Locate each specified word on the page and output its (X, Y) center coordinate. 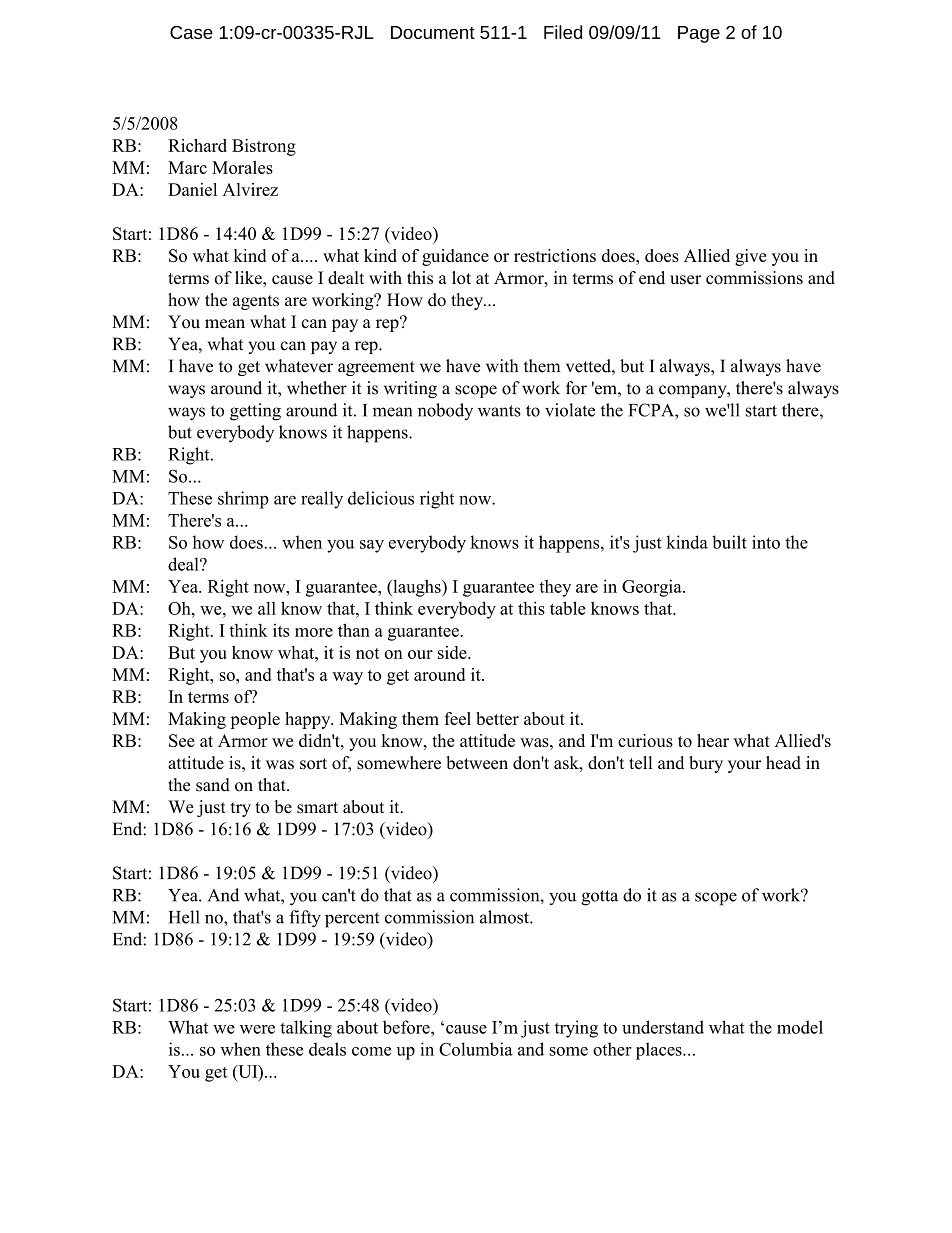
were (257, 1029)
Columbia (476, 1049)
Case (191, 32)
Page (699, 34)
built (729, 542)
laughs (417, 588)
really (322, 500)
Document (433, 32)
